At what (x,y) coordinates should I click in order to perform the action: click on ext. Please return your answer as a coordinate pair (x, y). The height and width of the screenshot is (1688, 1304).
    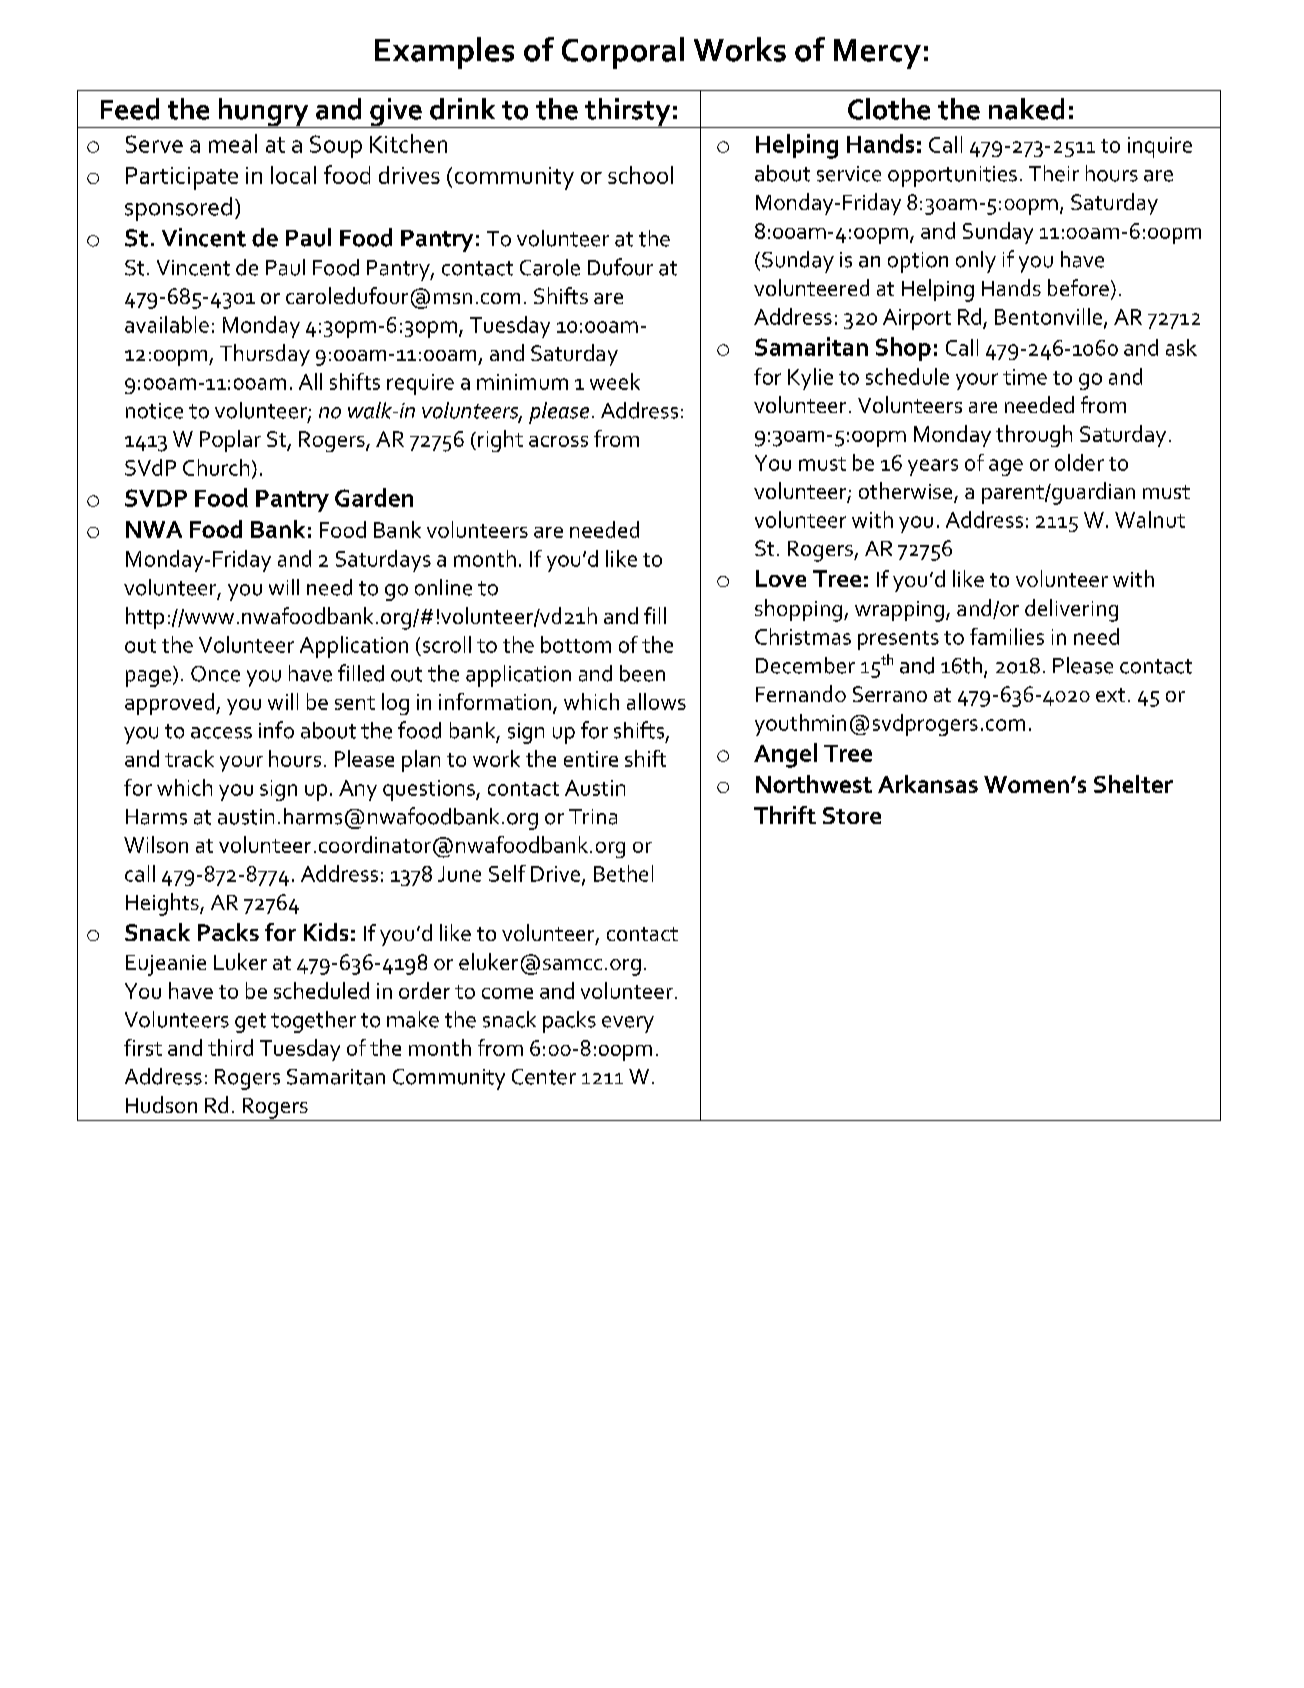
    Looking at the image, I should click on (1110, 695).
